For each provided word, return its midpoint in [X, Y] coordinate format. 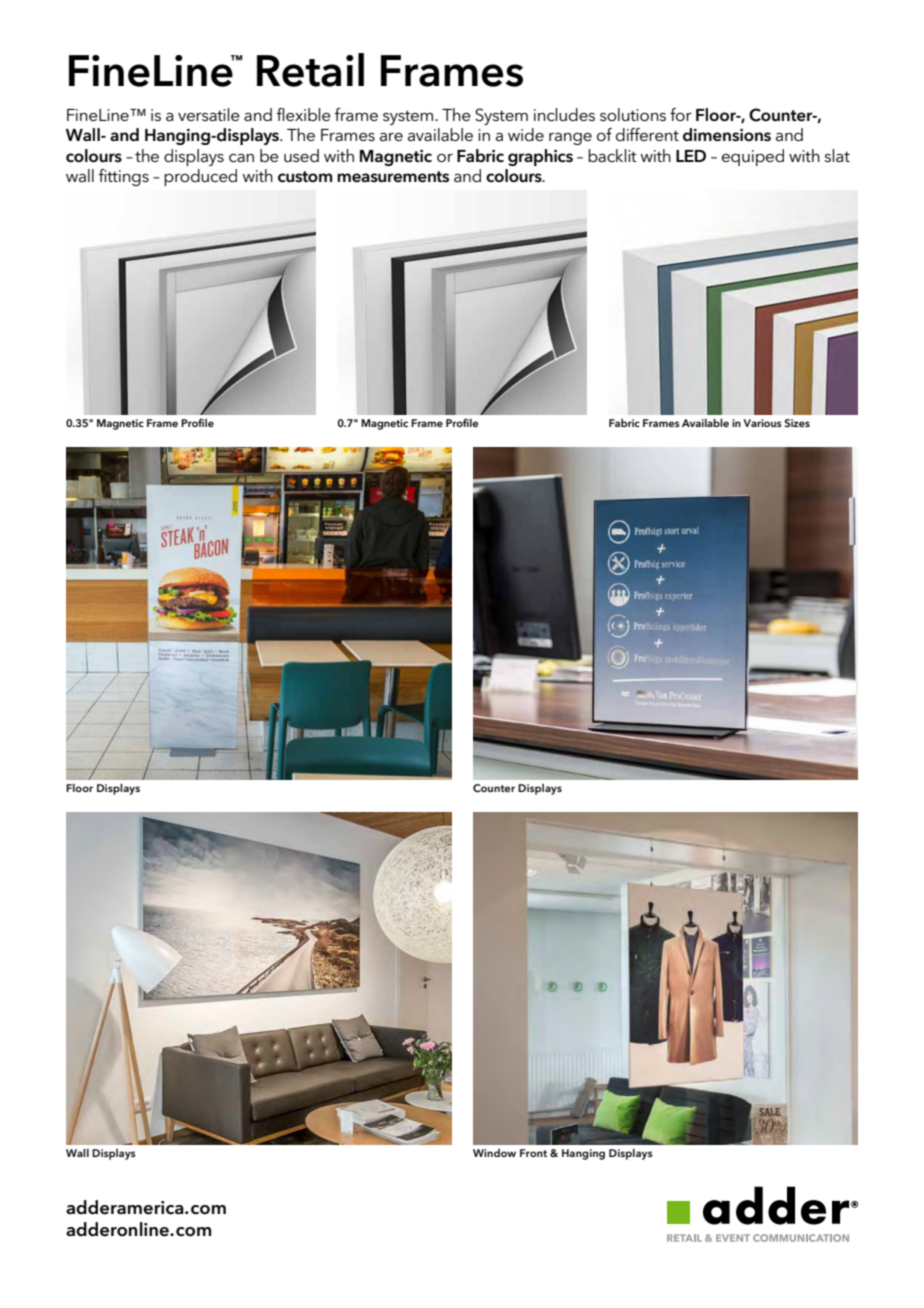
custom [305, 177]
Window [494, 1153]
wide [526, 134]
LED [691, 156]
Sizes [797, 423]
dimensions [727, 135]
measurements [393, 177]
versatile [209, 115]
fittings [123, 177]
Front [533, 1153]
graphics [540, 157]
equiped [753, 157]
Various [762, 423]
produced [200, 177]
